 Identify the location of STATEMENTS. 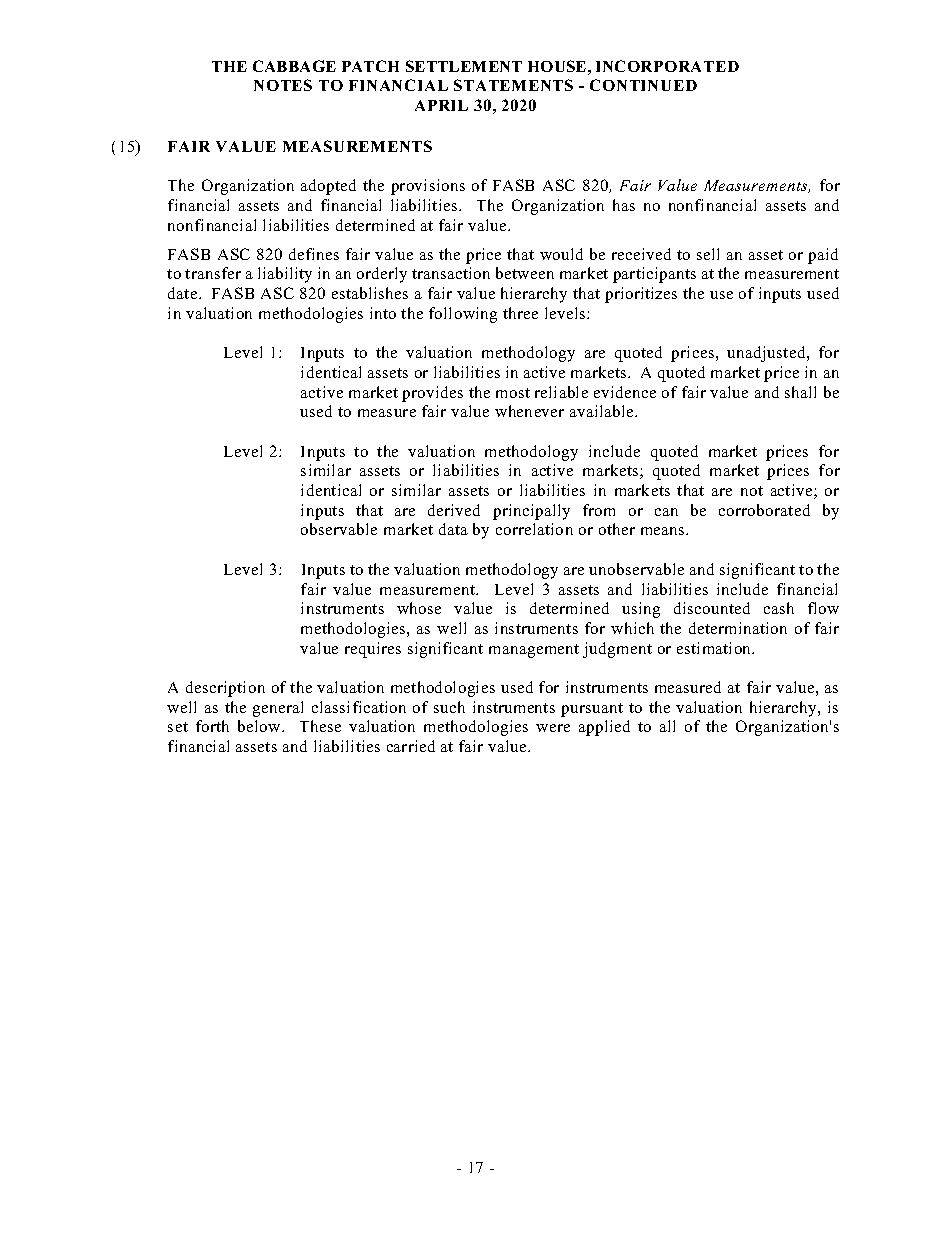
(513, 85).
